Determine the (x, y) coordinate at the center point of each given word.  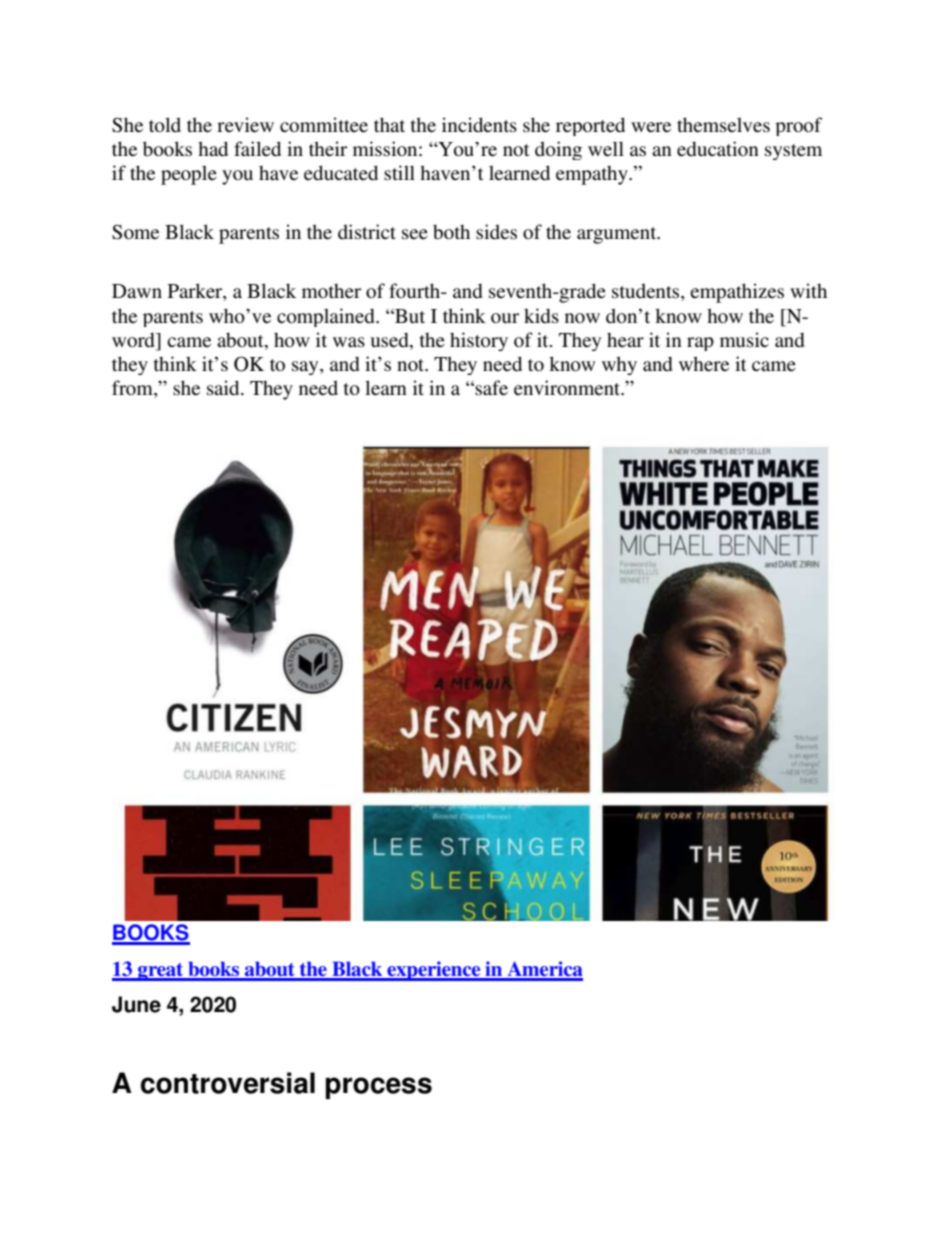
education (718, 149)
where (704, 364)
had (213, 149)
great (161, 972)
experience (434, 971)
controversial (228, 1083)
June (136, 1004)
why (619, 365)
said (224, 388)
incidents (479, 125)
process (379, 1088)
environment (568, 388)
